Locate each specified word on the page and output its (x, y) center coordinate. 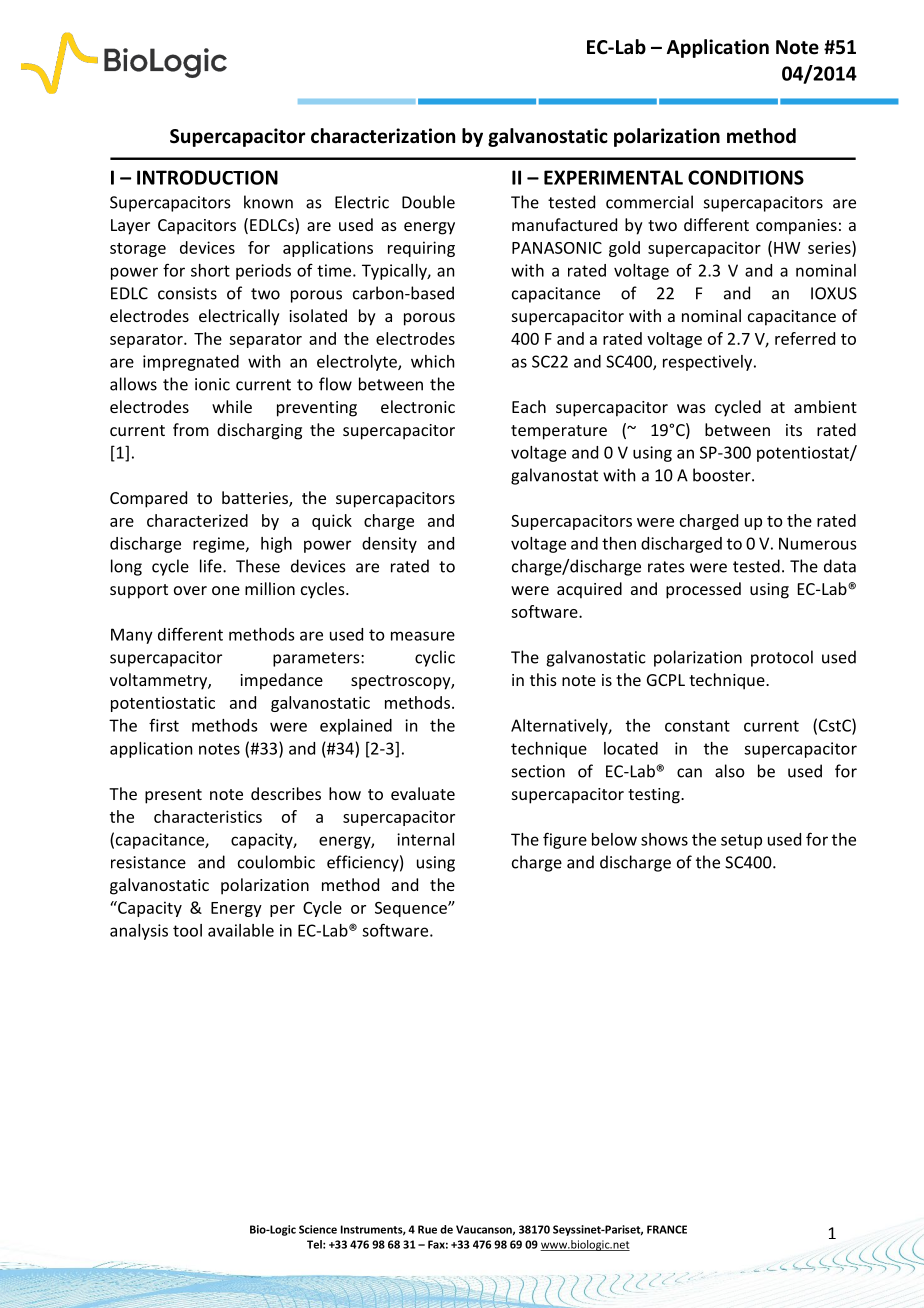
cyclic (435, 658)
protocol (782, 658)
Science (318, 1229)
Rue (427, 1229)
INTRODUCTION (207, 177)
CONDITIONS (746, 177)
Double (428, 202)
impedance (281, 681)
